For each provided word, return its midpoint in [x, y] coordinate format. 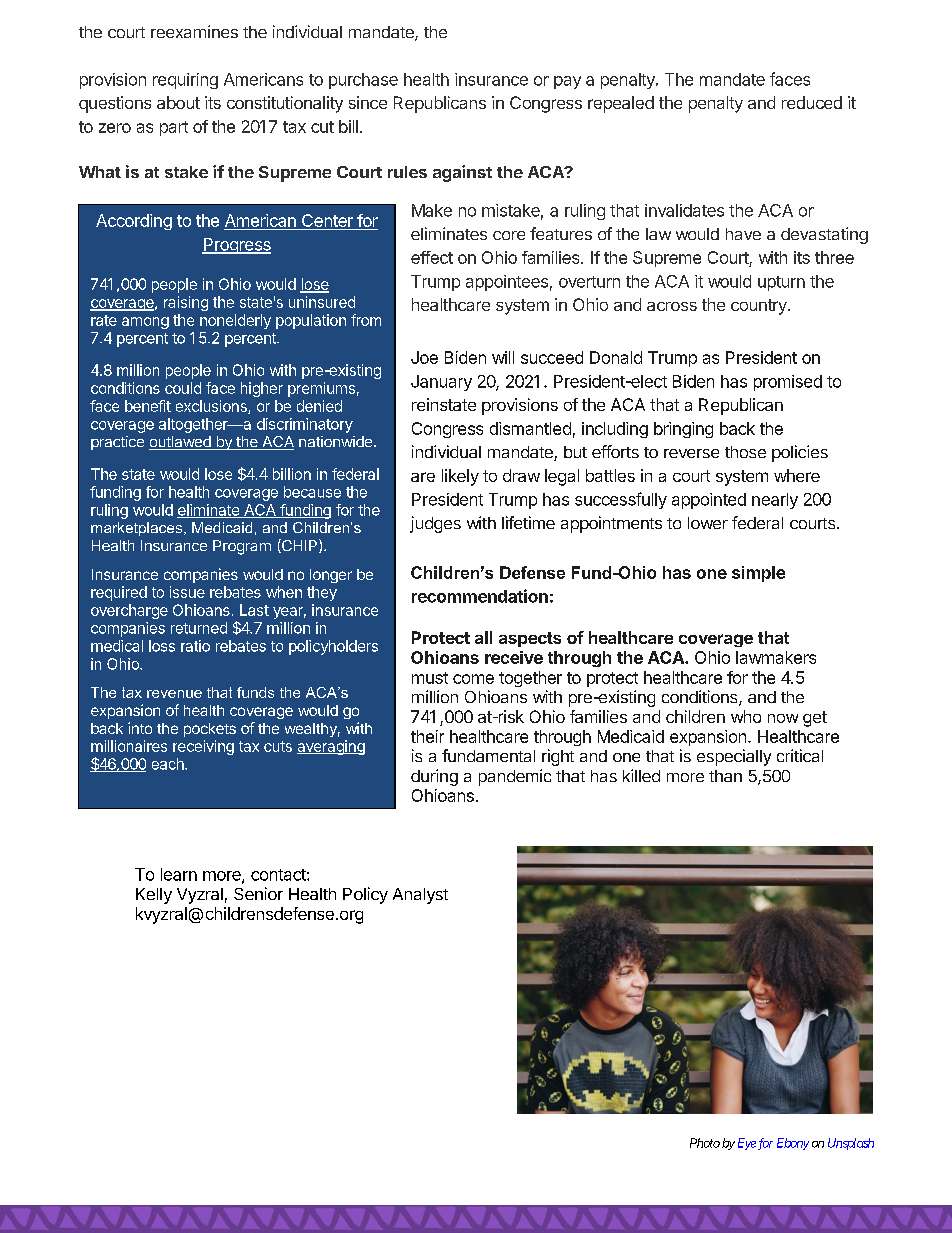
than [725, 776]
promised [788, 383]
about [178, 102]
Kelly [154, 896]
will [503, 357]
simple [758, 574]
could [183, 388]
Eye [747, 1144]
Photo [705, 1143]
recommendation [480, 596]
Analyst [420, 896]
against [462, 173]
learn [179, 874]
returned [199, 628]
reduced [812, 102]
